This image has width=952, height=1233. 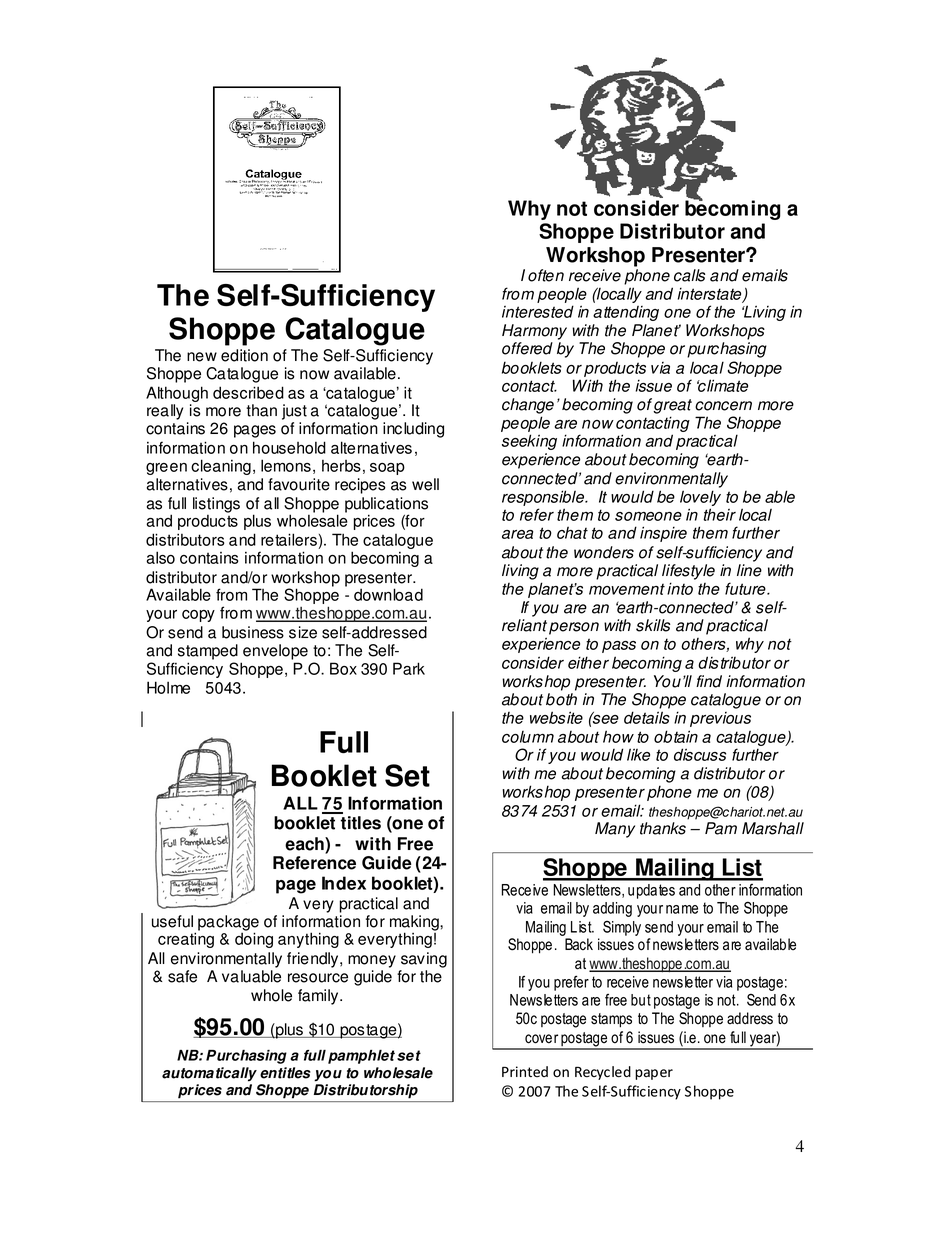 What do you see at coordinates (538, 311) in the image?
I see `interested` at bounding box center [538, 311].
